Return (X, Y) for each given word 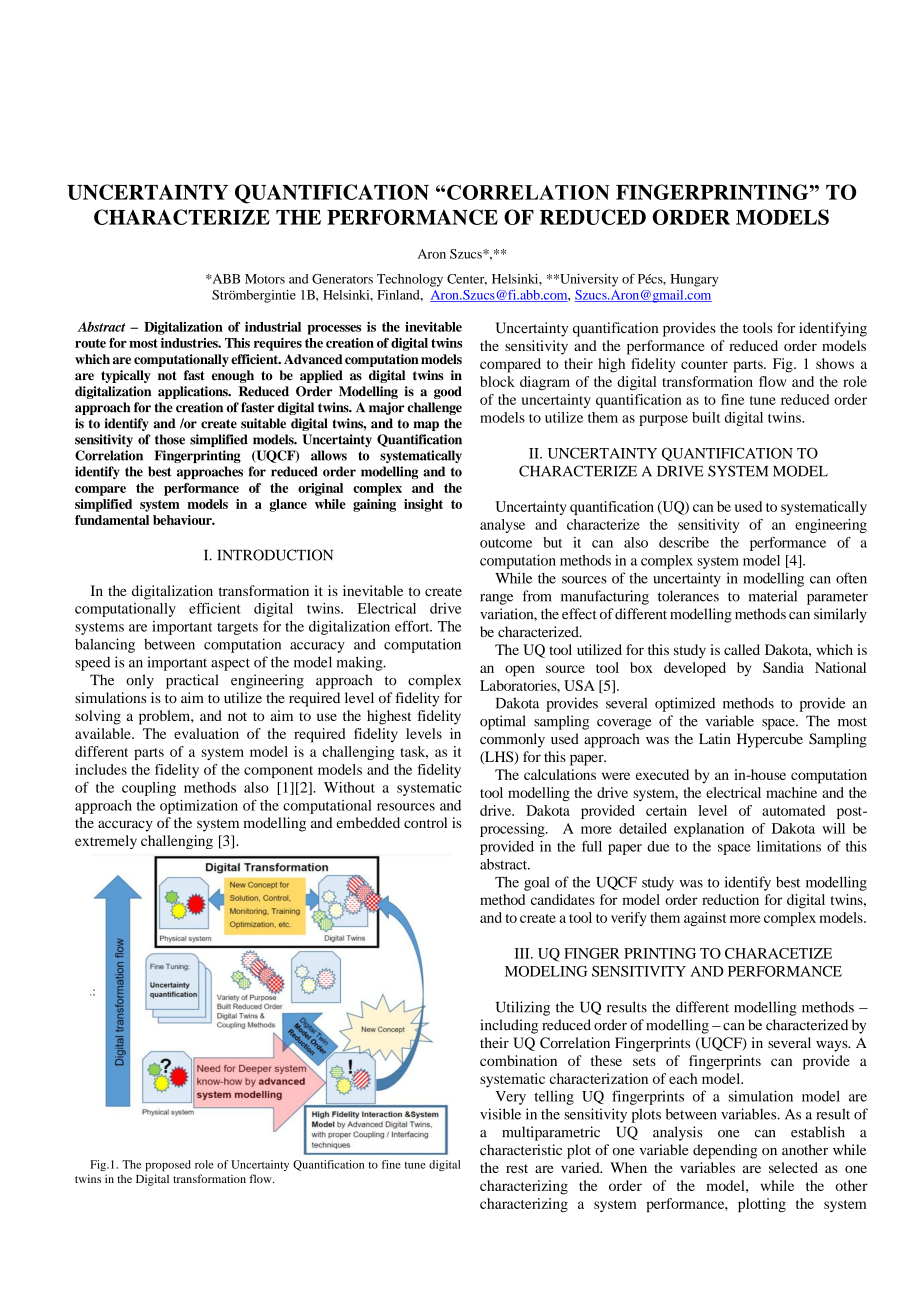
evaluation (206, 733)
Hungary (694, 280)
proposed (168, 1165)
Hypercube (770, 740)
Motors (265, 279)
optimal (503, 722)
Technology (410, 280)
